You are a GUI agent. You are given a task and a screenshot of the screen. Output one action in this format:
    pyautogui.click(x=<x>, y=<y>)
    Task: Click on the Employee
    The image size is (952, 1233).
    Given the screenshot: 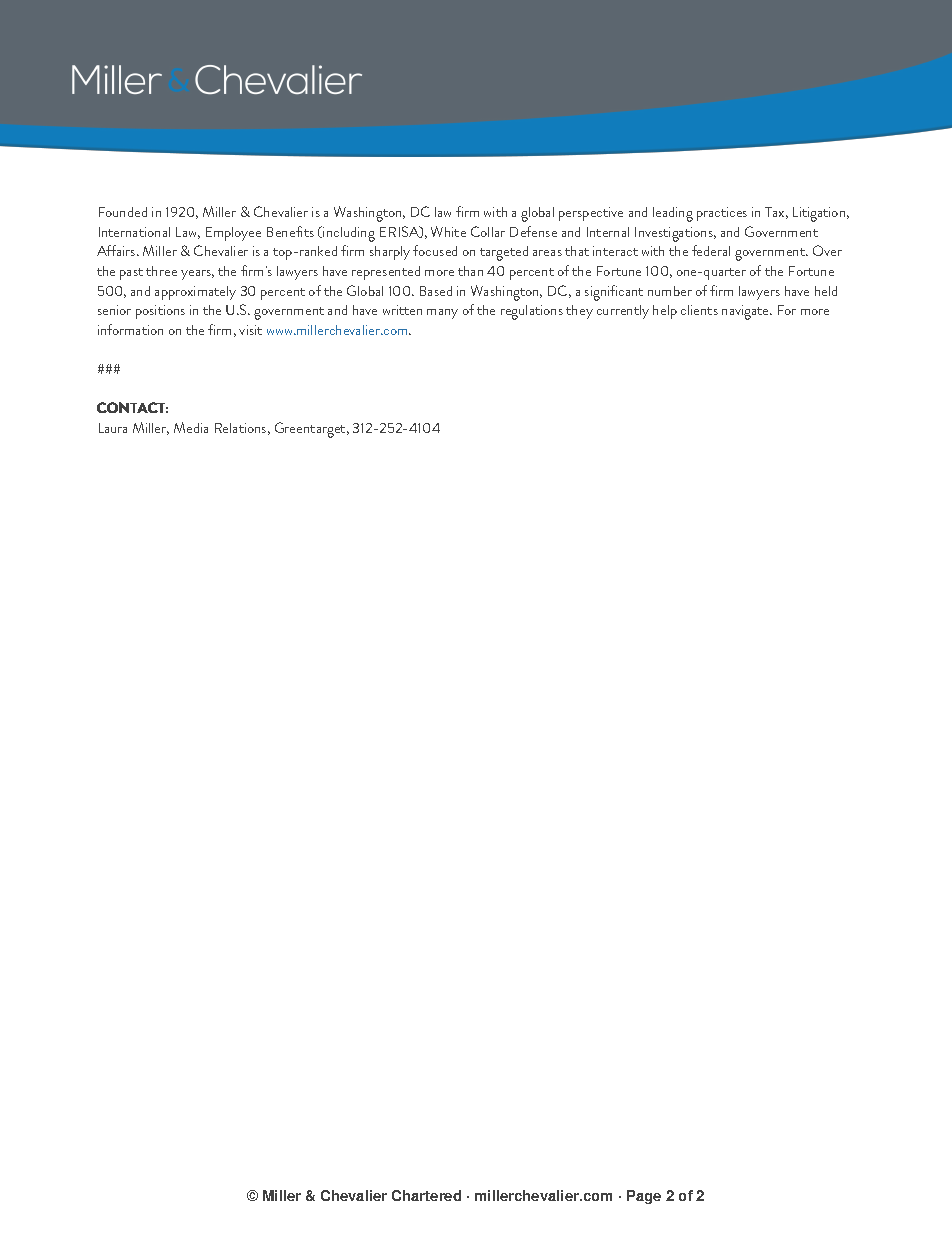 What is the action you would take?
    pyautogui.click(x=233, y=234)
